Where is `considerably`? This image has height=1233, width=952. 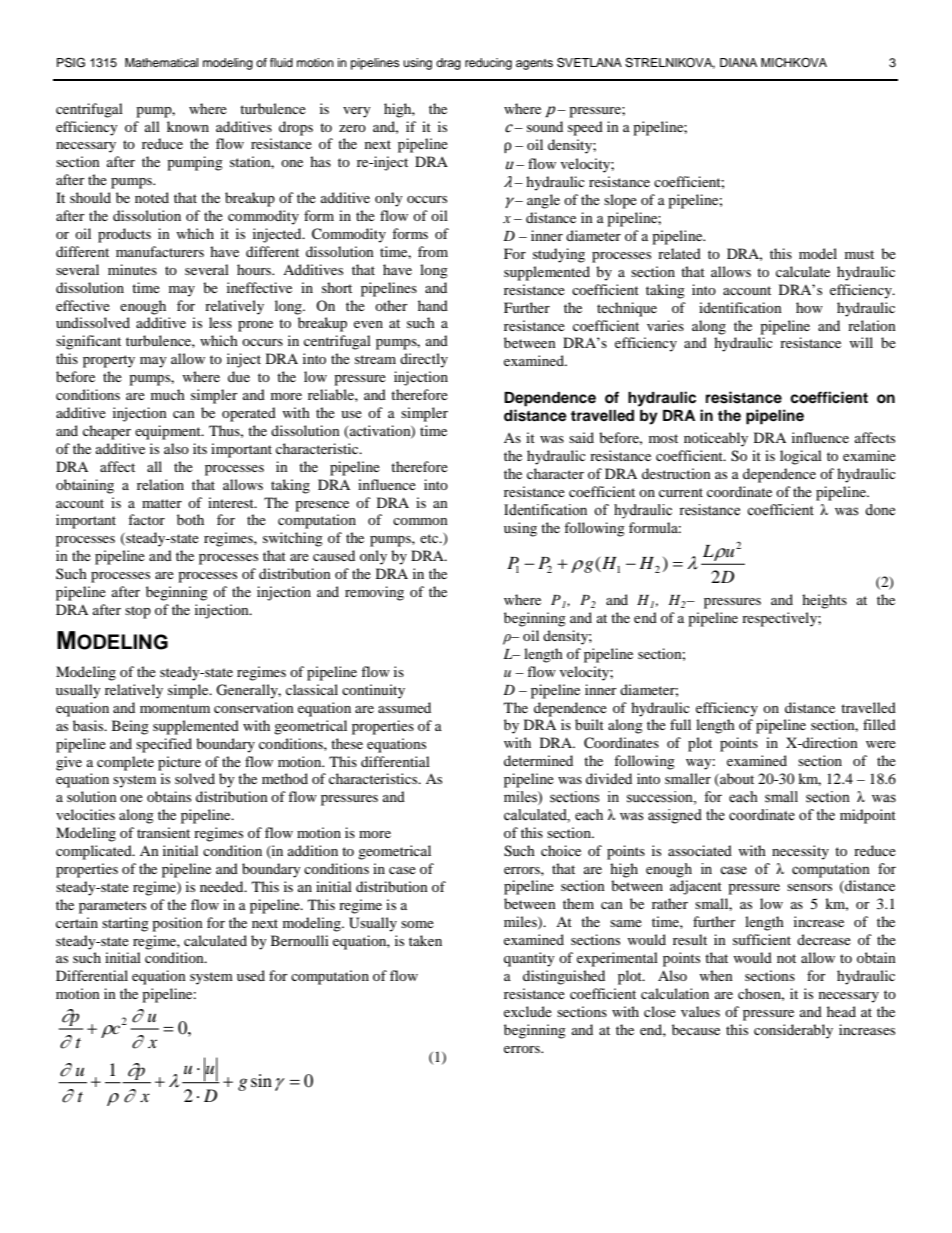 considerably is located at coordinates (793, 1031).
